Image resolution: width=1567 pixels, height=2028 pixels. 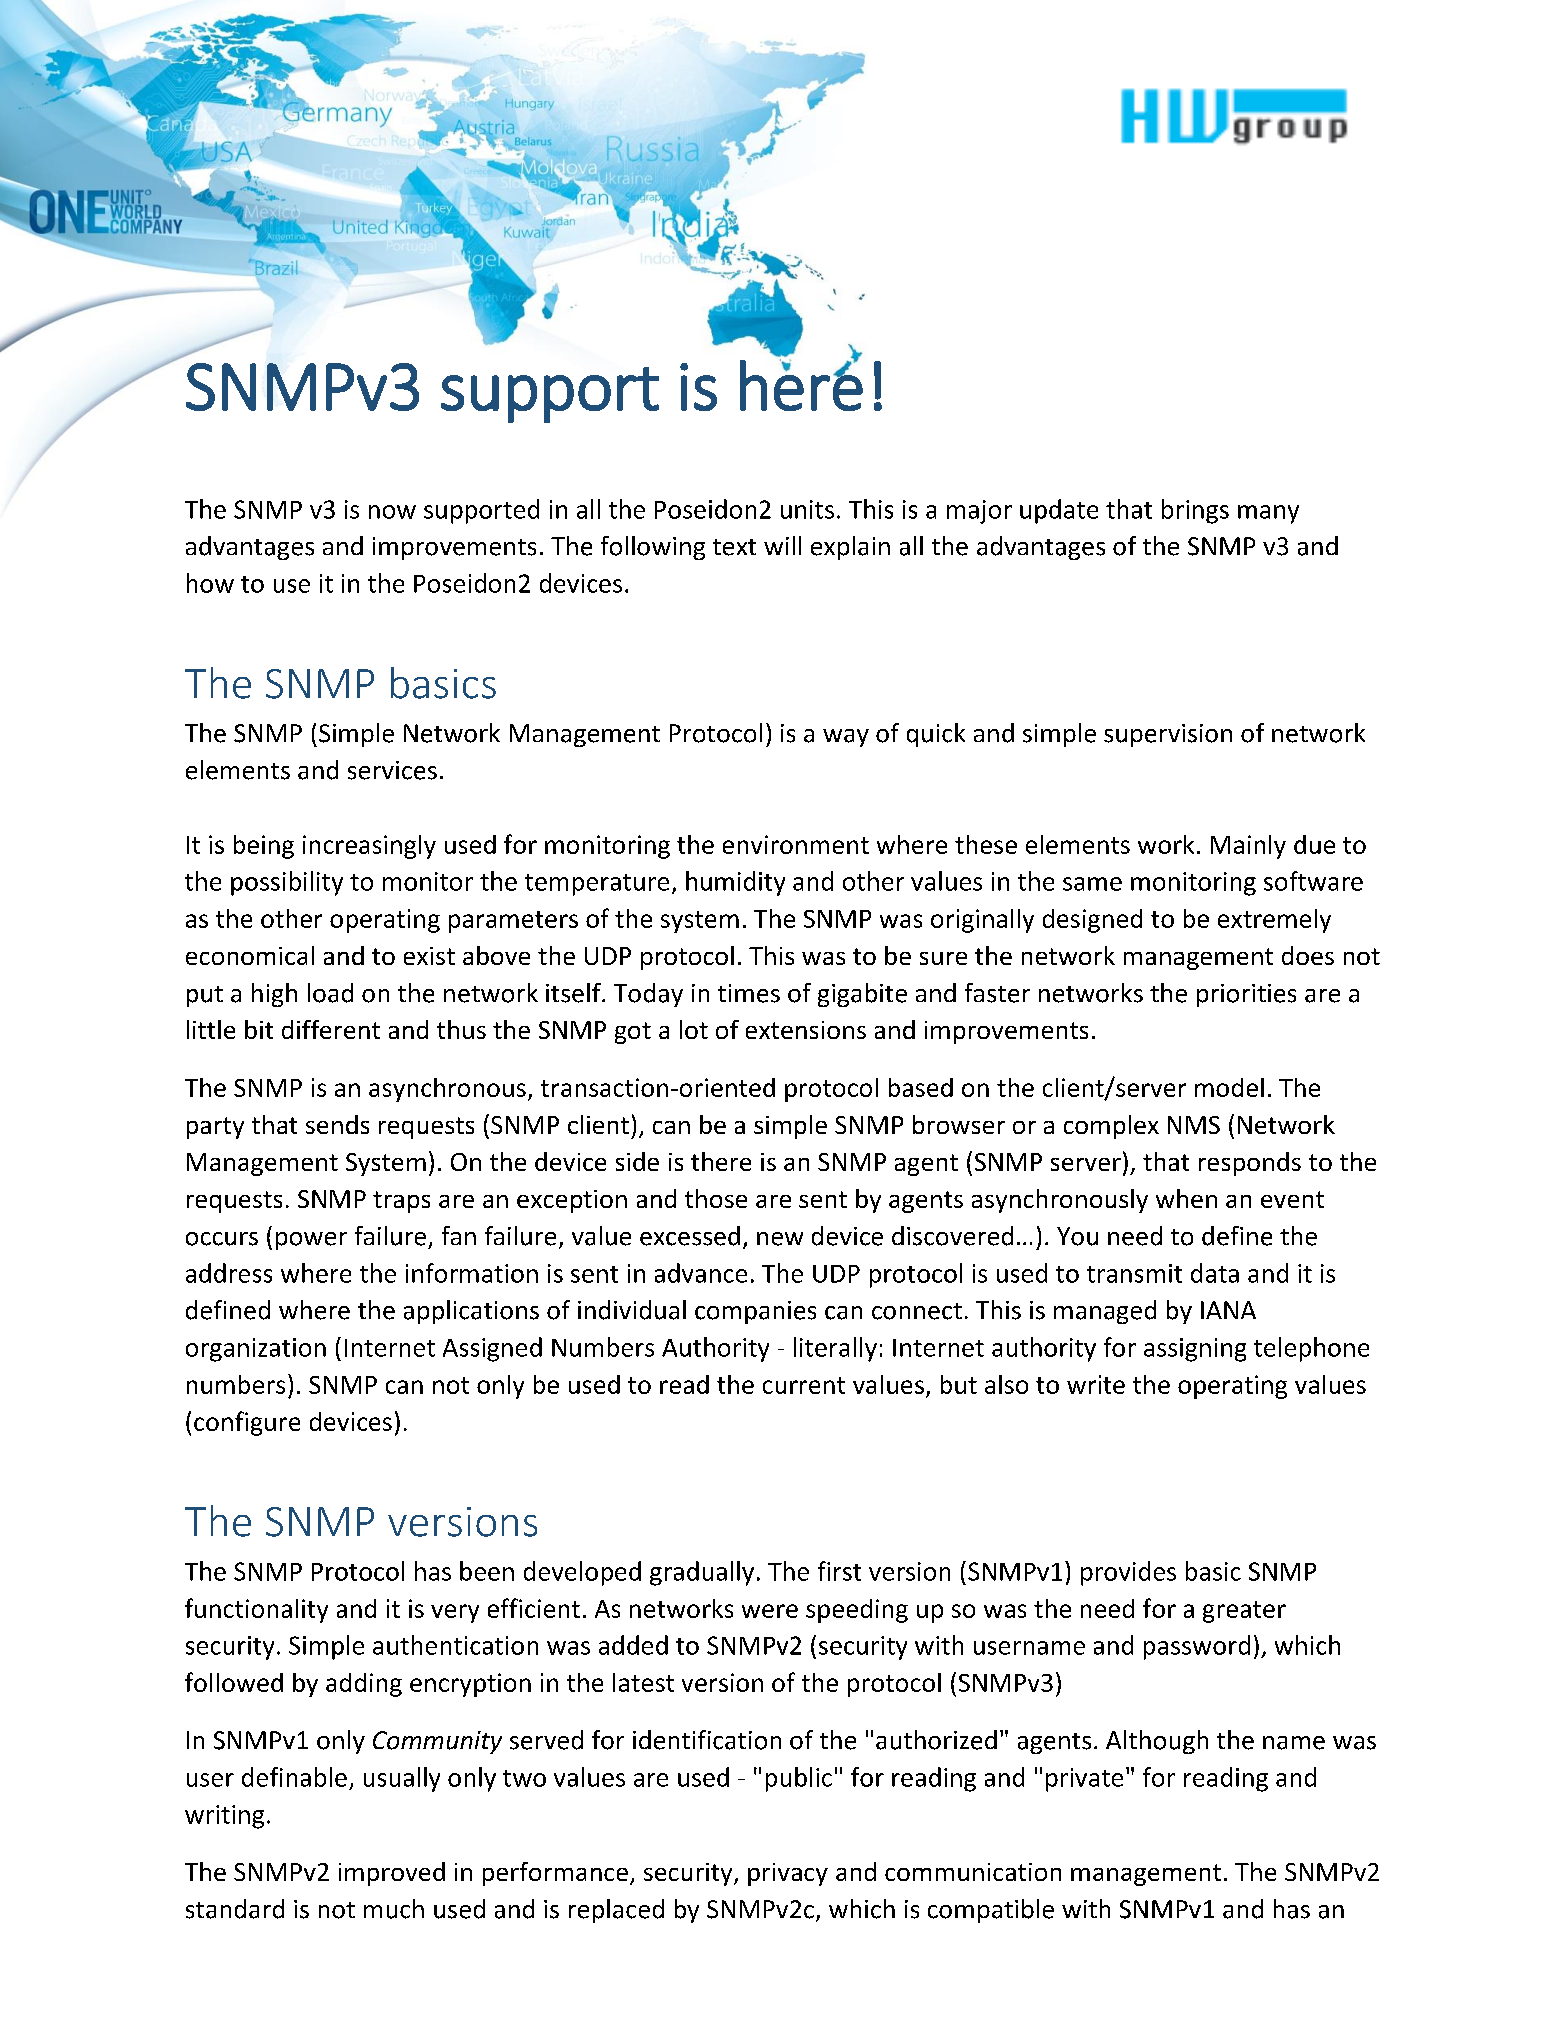 I want to click on improved, so click(x=392, y=1874).
